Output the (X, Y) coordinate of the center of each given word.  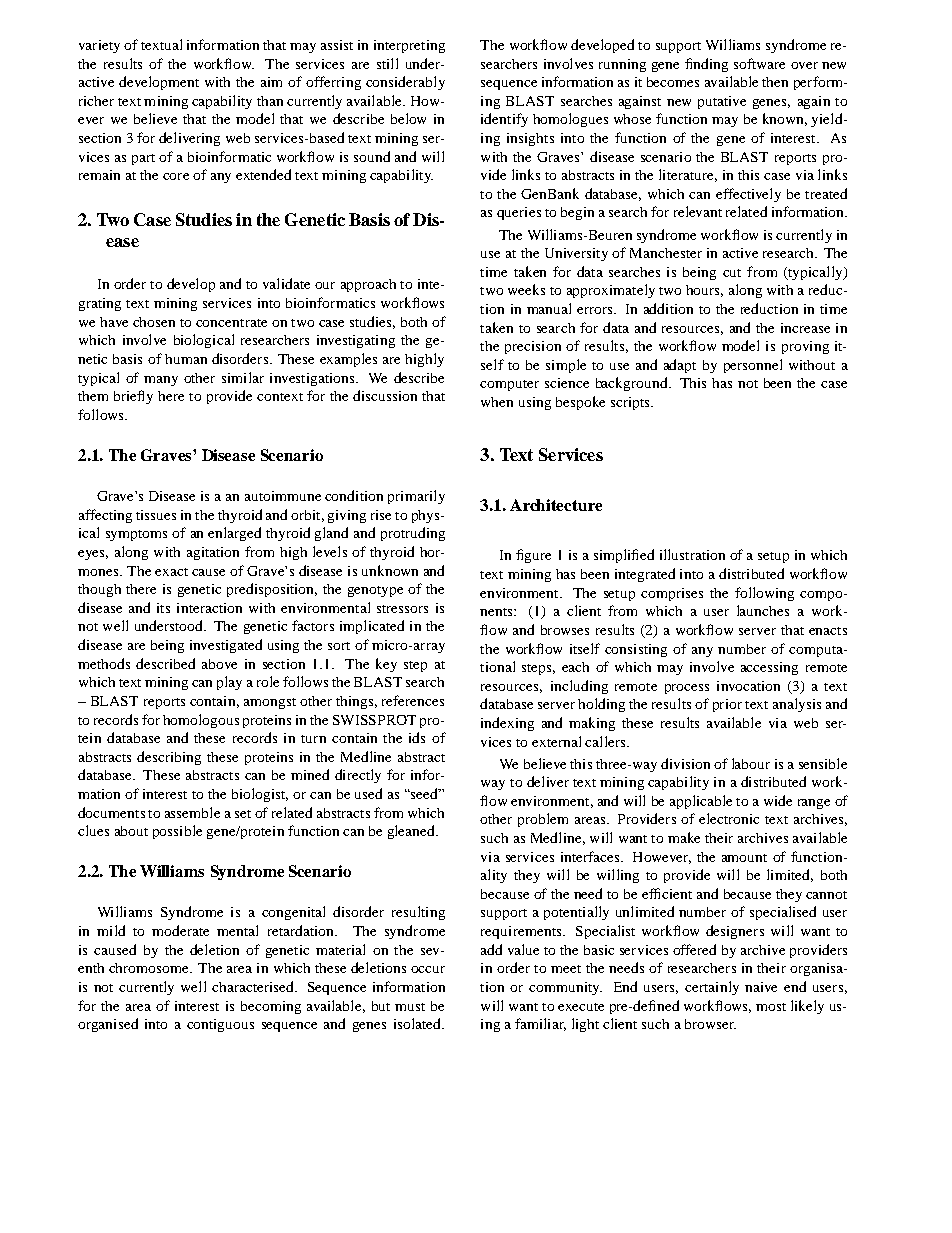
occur (428, 969)
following (764, 594)
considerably (405, 83)
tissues (156, 515)
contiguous (220, 1025)
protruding (413, 534)
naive (761, 987)
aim (271, 82)
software (759, 63)
